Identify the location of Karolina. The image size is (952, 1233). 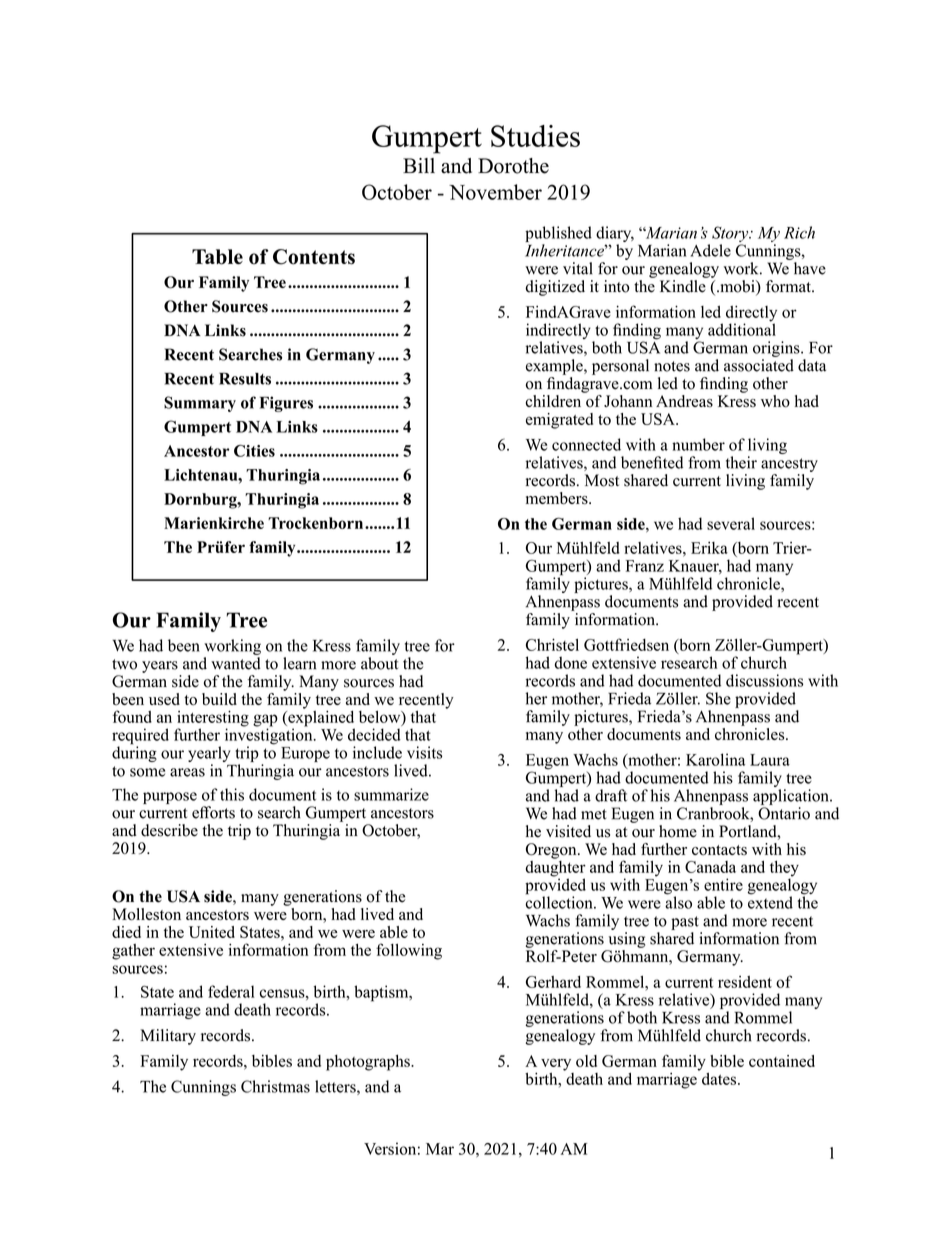
(715, 759).
